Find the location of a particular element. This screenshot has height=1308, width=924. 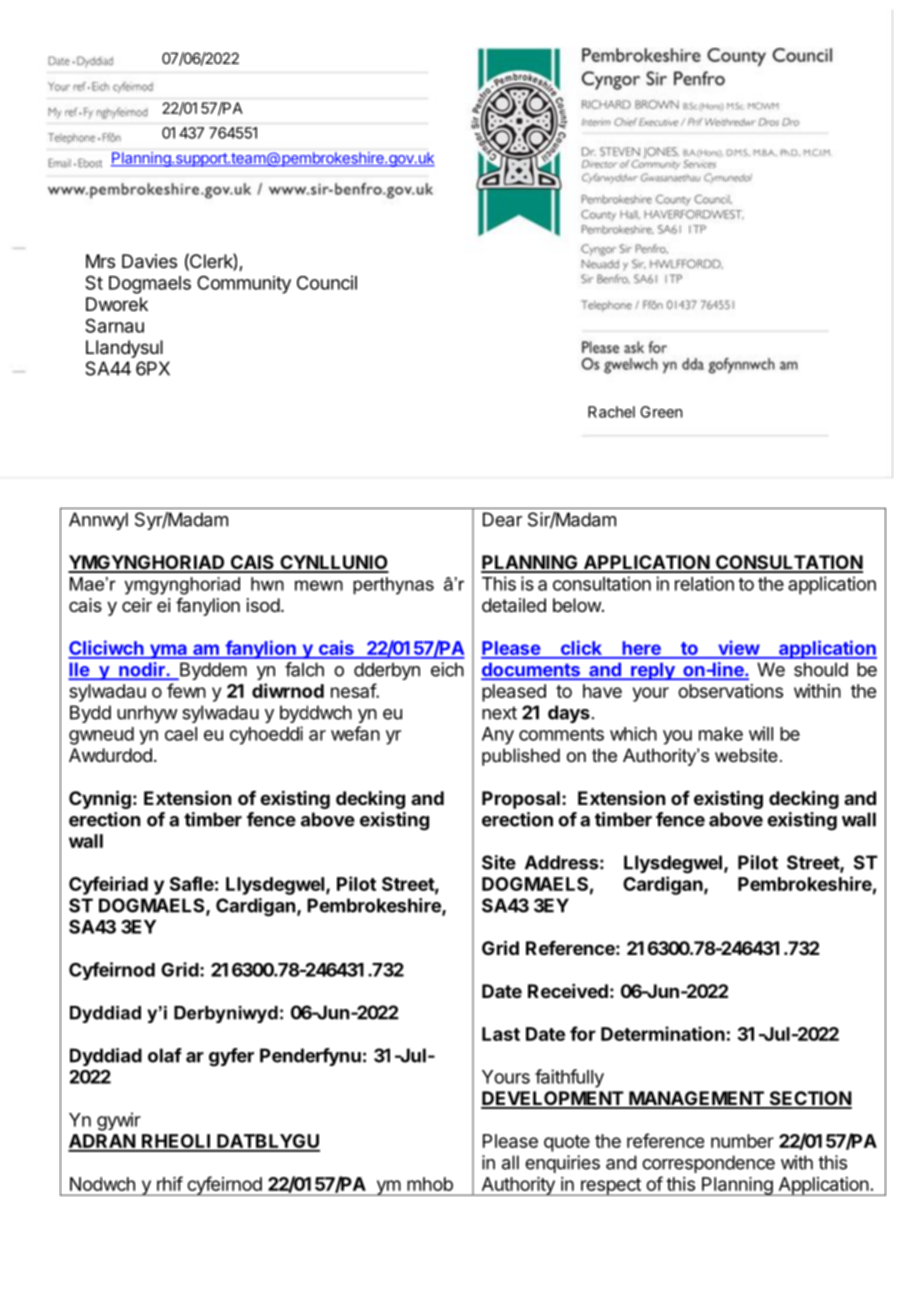

relation is located at coordinates (704, 583).
